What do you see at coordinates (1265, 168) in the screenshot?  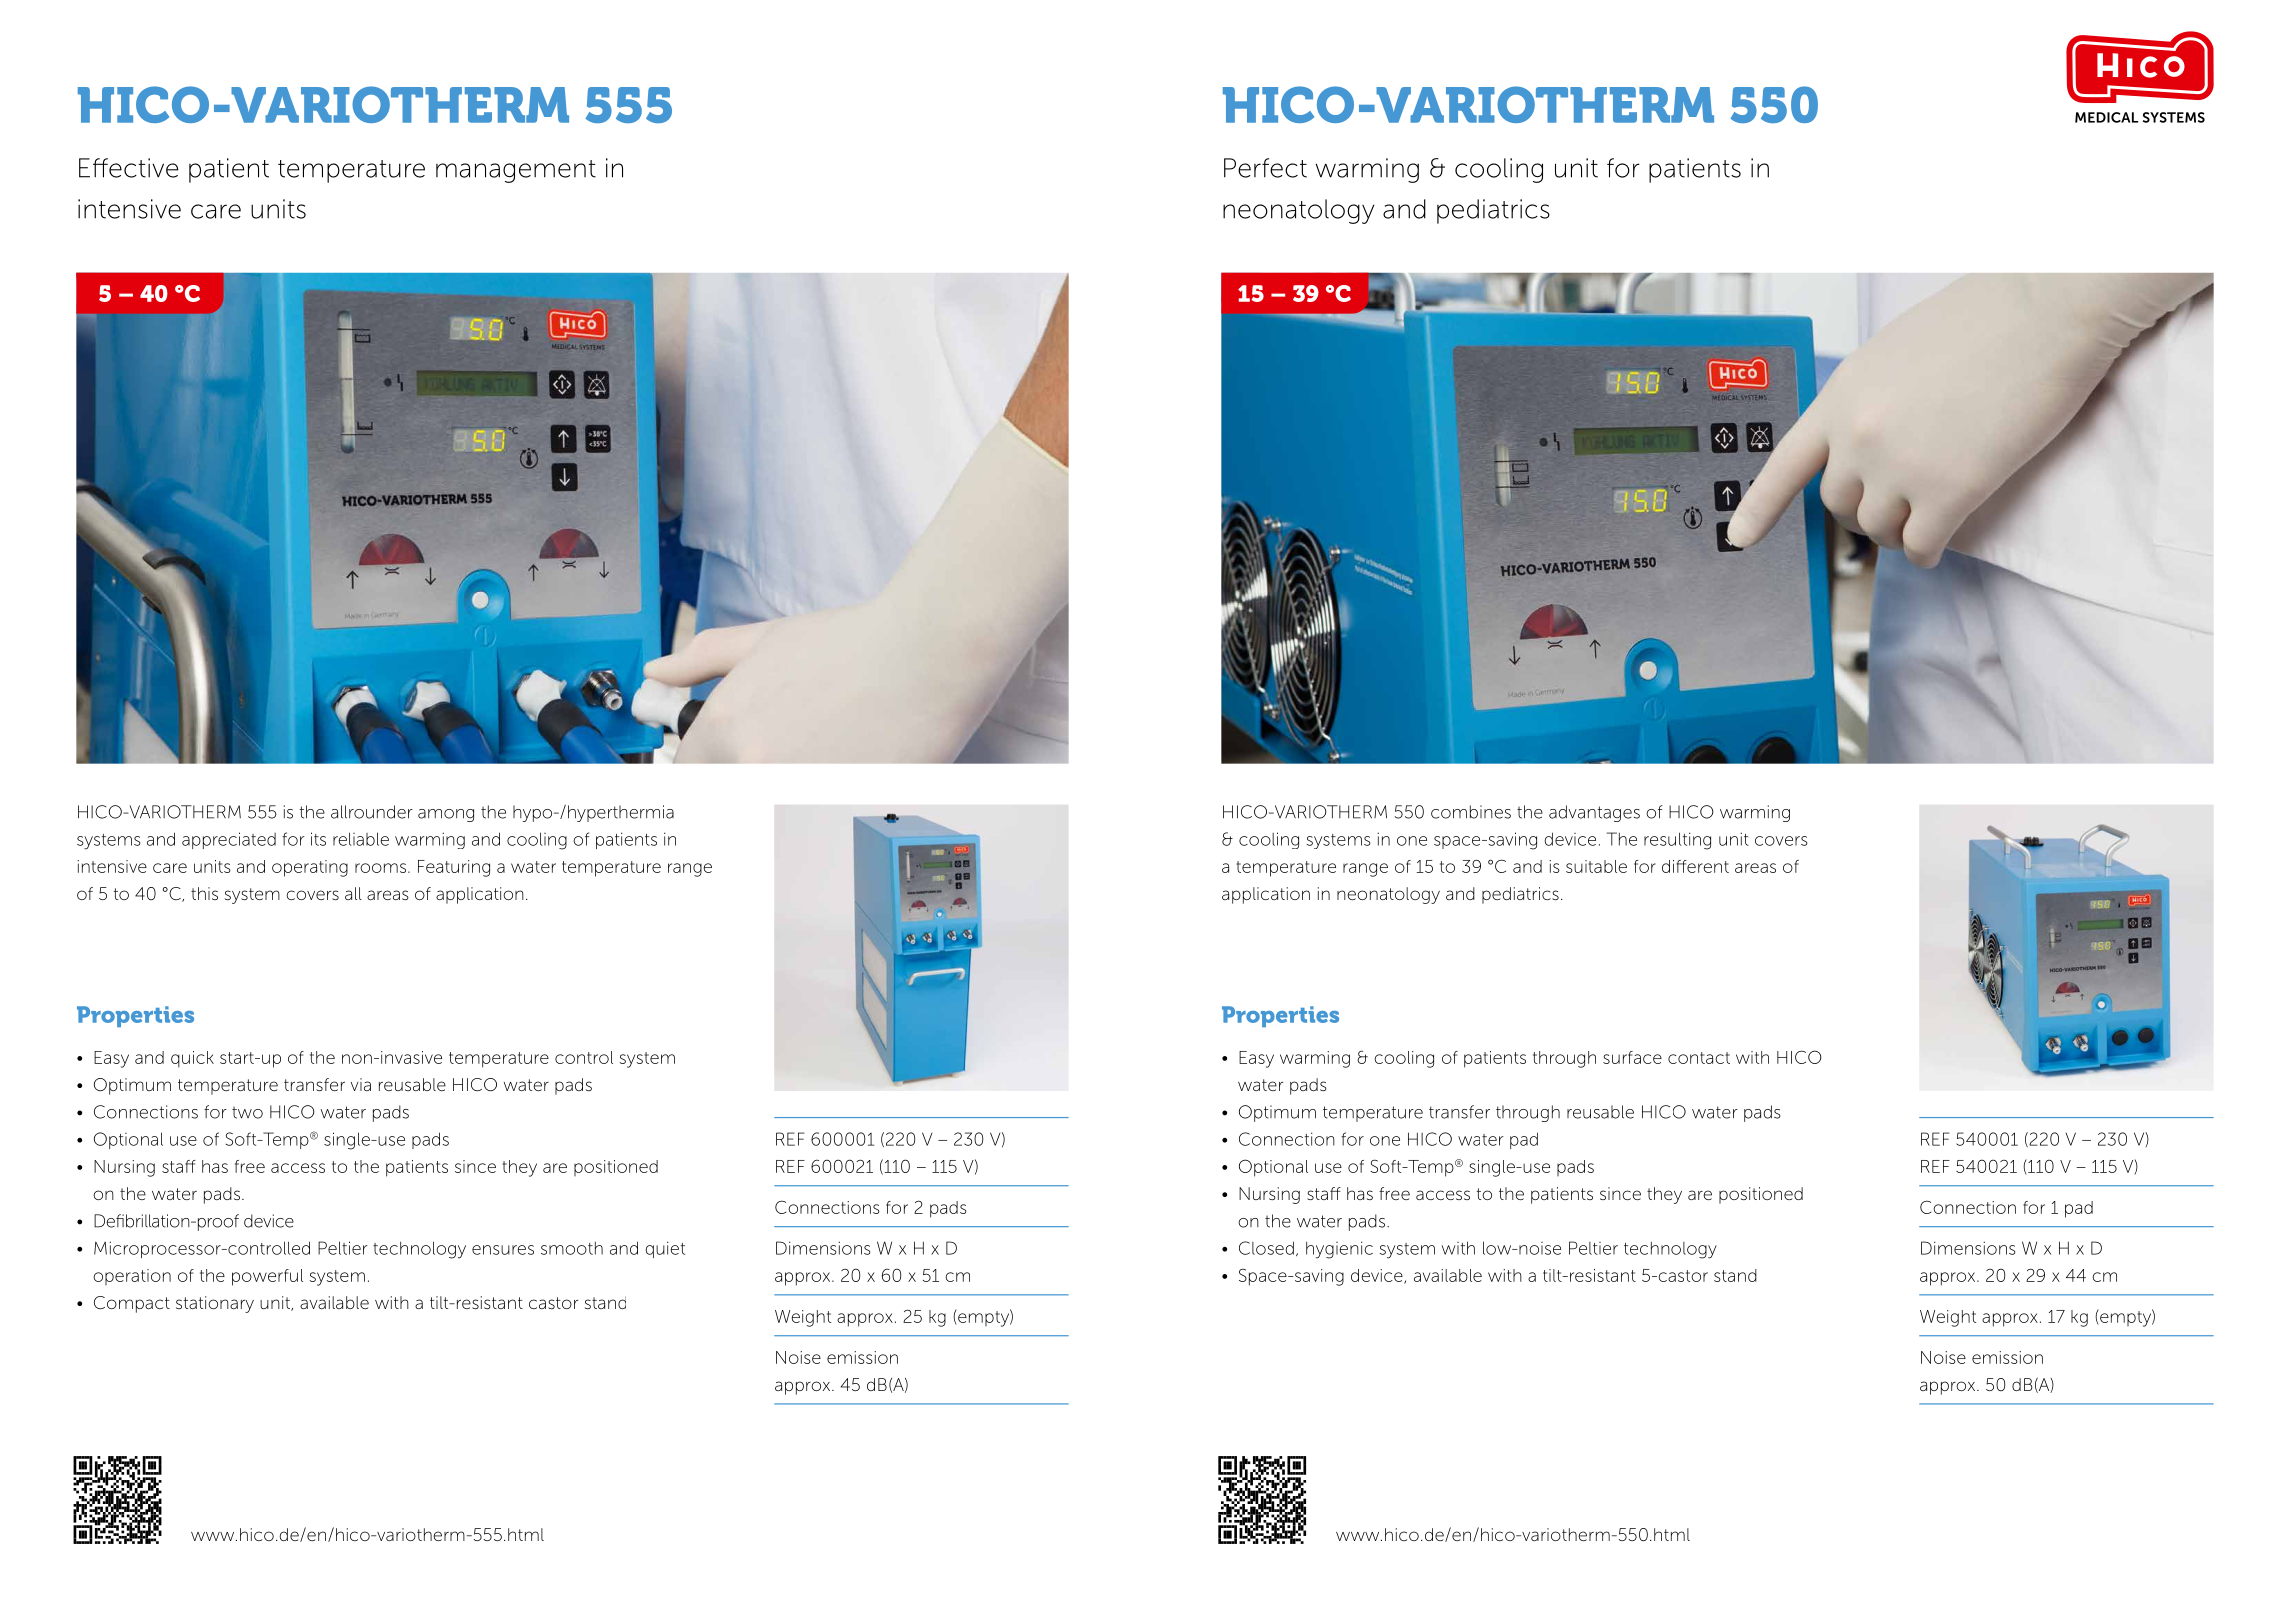 I see `Perfect` at bounding box center [1265, 168].
